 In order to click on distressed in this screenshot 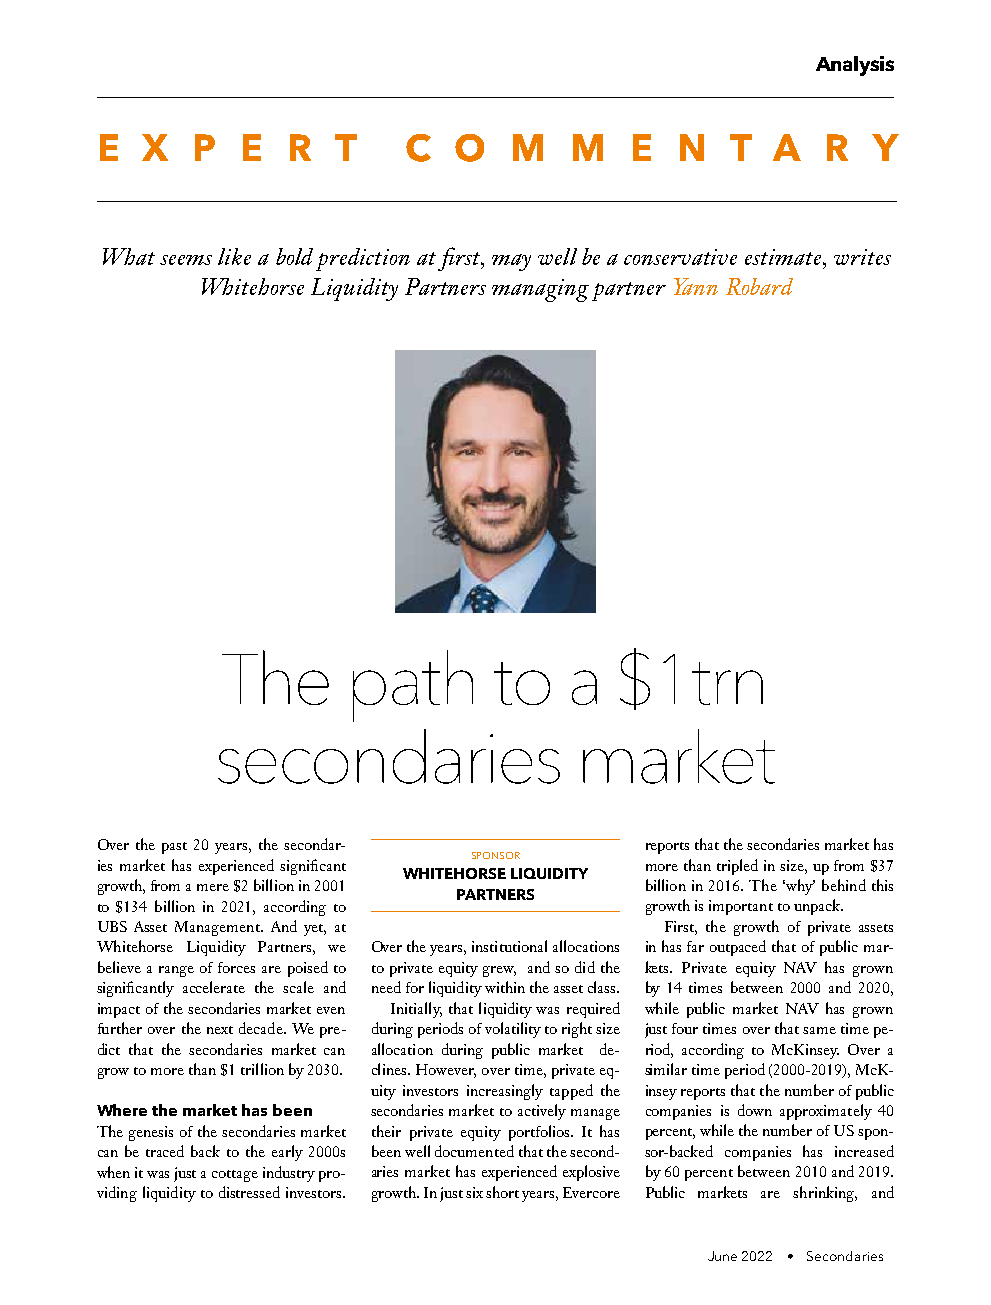, I will do `click(249, 1192)`.
